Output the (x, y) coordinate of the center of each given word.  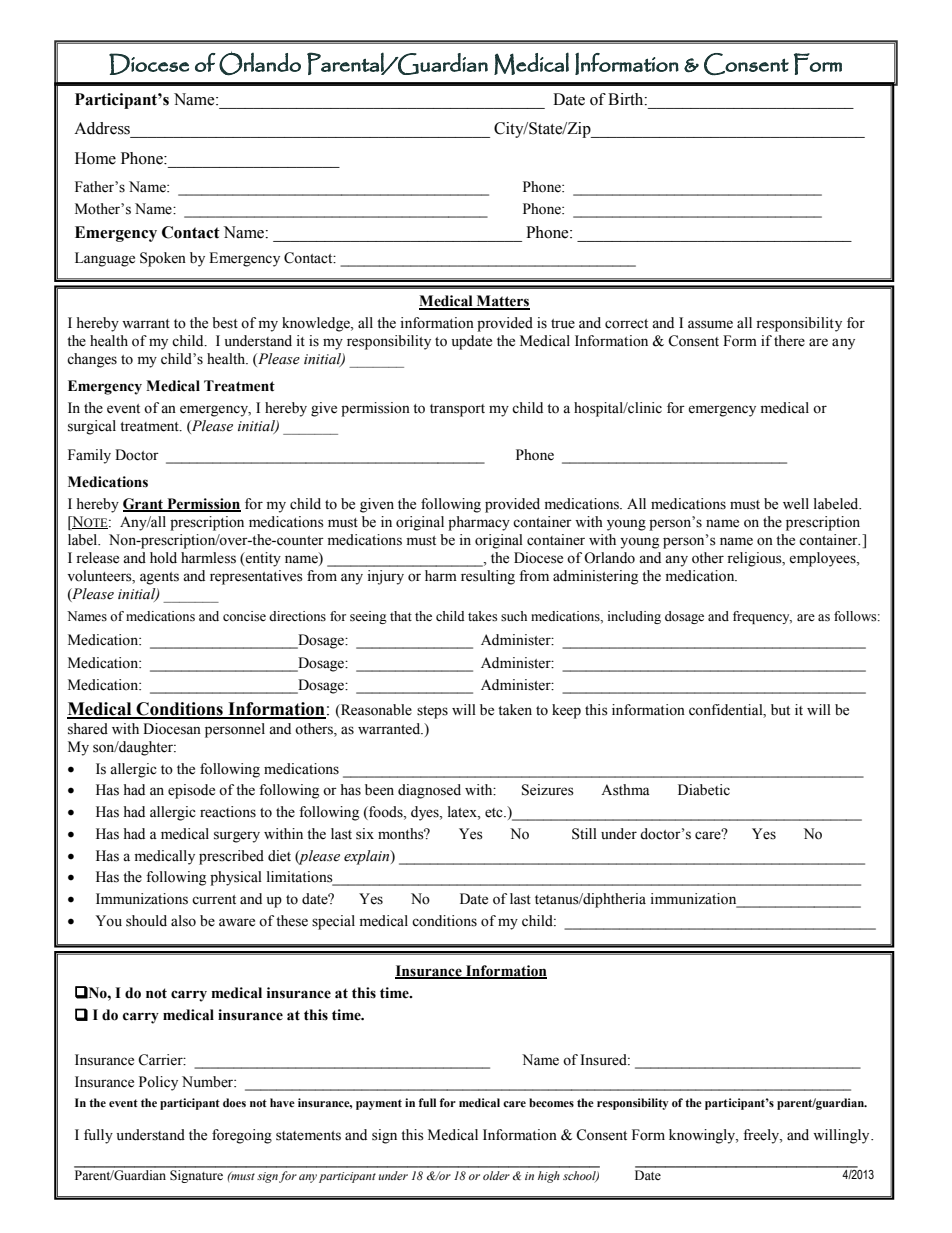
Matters (502, 302)
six (365, 834)
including (634, 617)
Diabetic (704, 790)
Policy (158, 1083)
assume (710, 324)
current (214, 900)
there (789, 341)
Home (95, 158)
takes (482, 616)
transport (457, 410)
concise (244, 616)
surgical (92, 427)
